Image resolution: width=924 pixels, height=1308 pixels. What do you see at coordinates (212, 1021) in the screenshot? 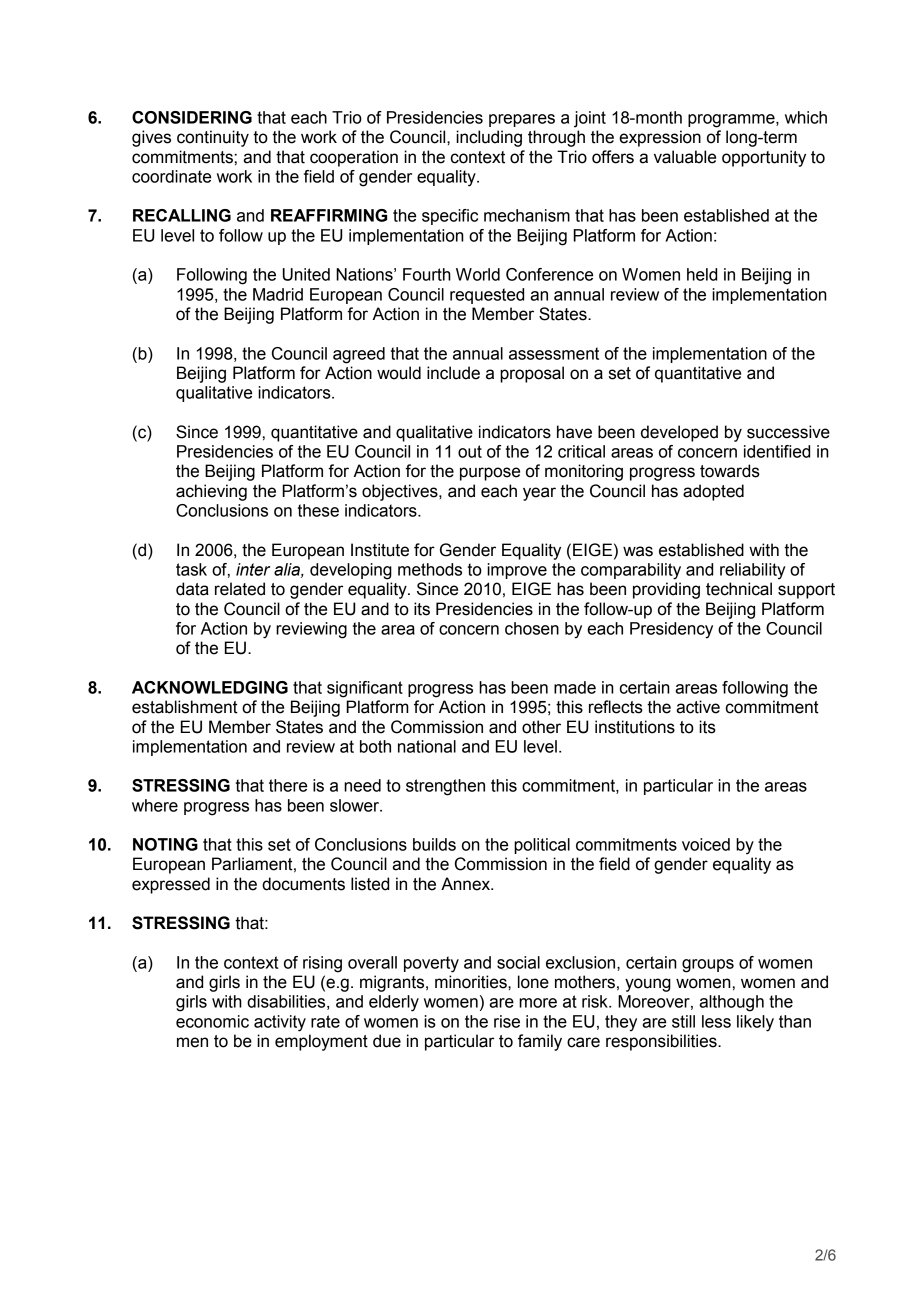
I see `economic` at bounding box center [212, 1021].
